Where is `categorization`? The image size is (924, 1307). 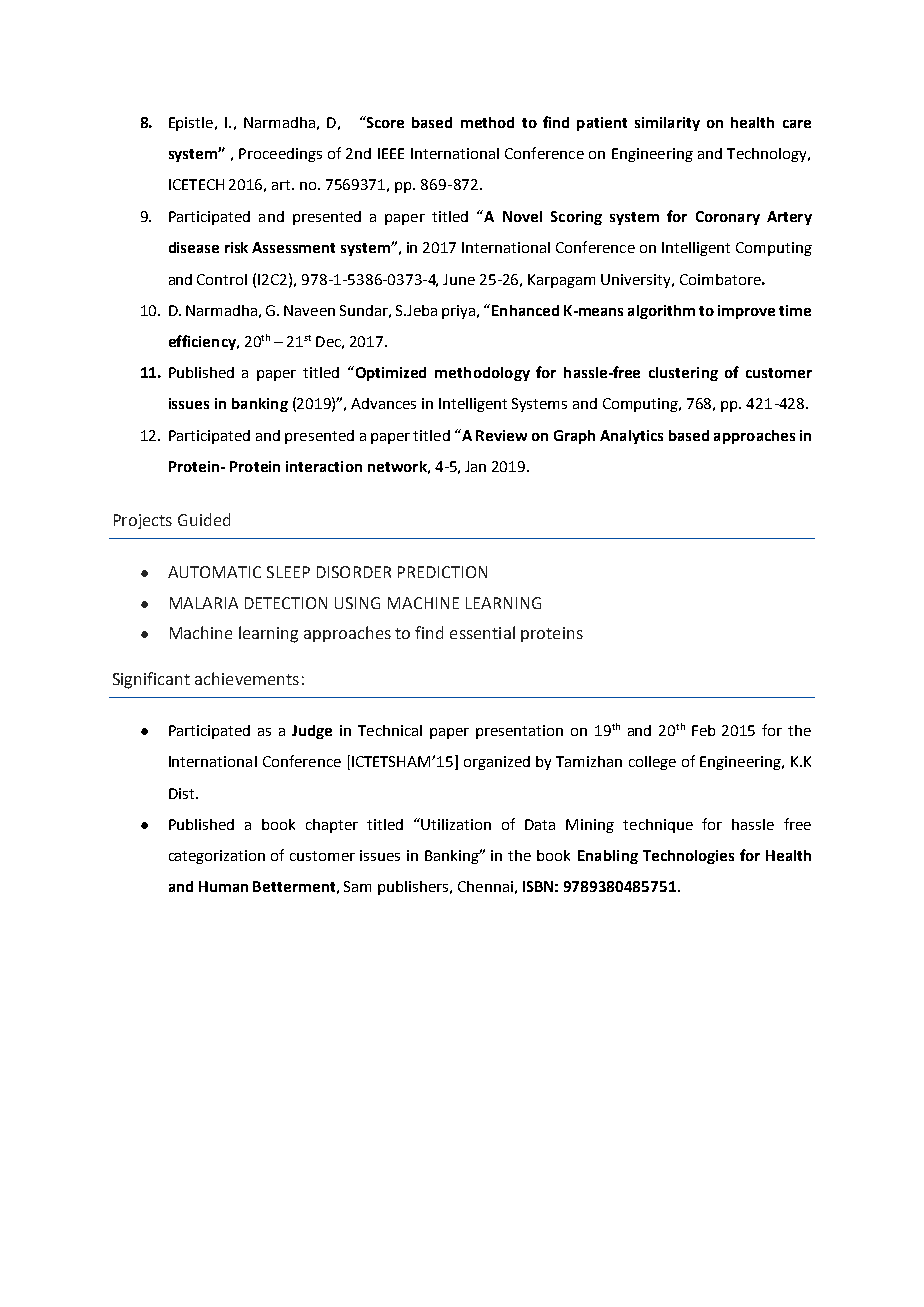 categorization is located at coordinates (217, 857).
